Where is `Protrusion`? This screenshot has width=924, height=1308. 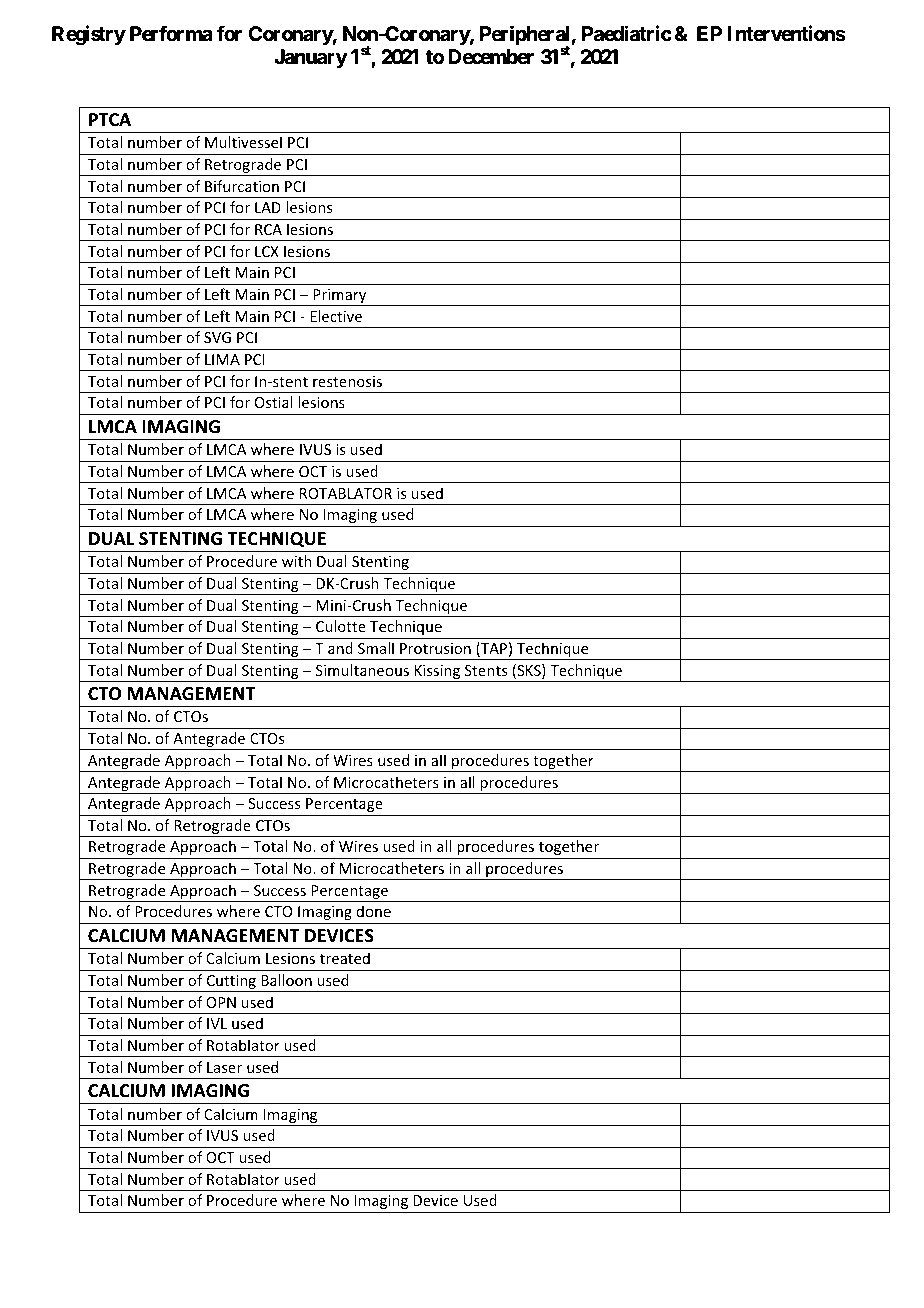 Protrusion is located at coordinates (435, 648).
